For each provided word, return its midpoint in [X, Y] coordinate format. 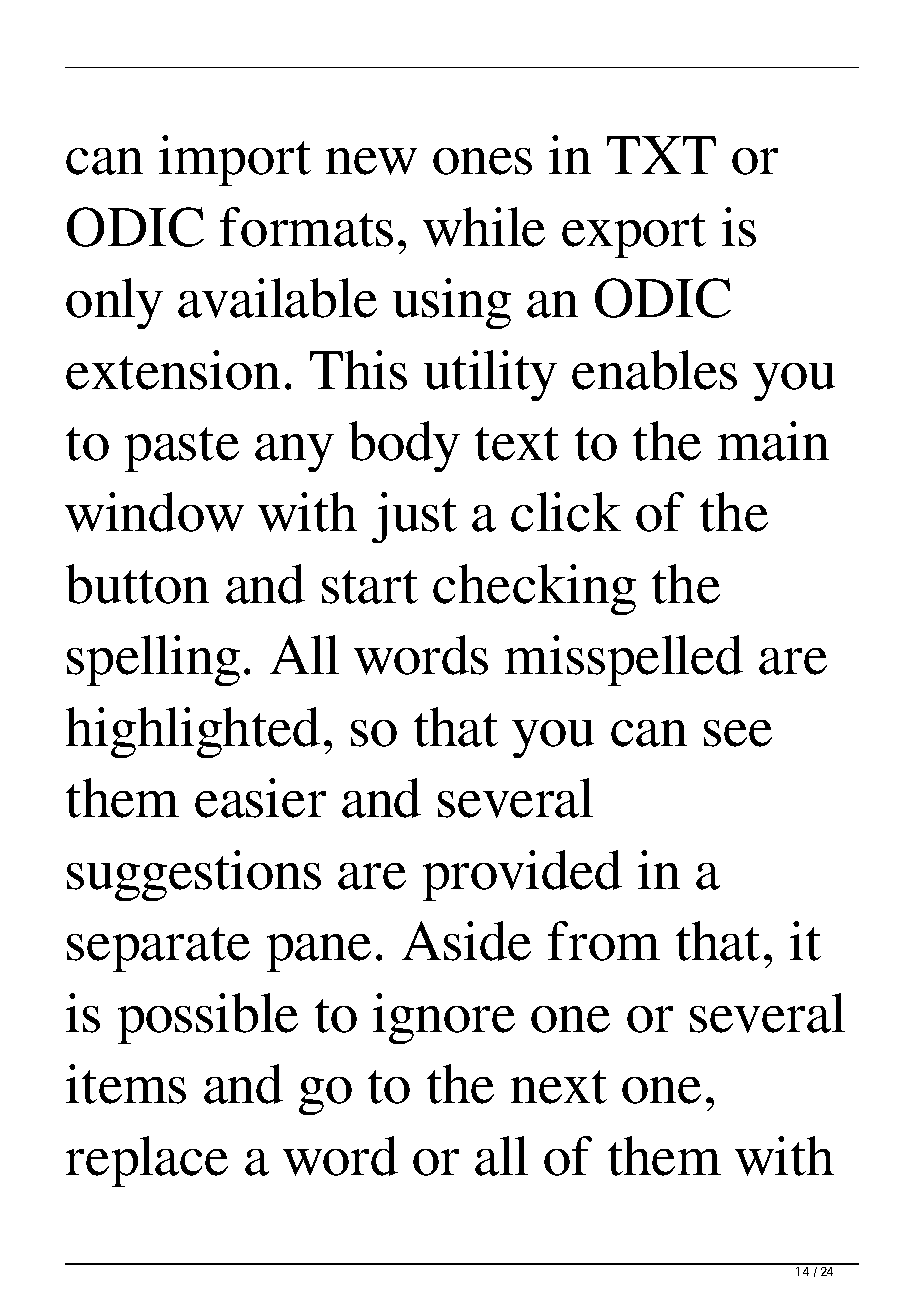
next [559, 1087]
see [738, 733]
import [235, 160]
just [414, 517]
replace [147, 1161]
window [154, 512]
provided [522, 875]
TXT [661, 155]
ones [482, 161]
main [773, 441]
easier [260, 798]
